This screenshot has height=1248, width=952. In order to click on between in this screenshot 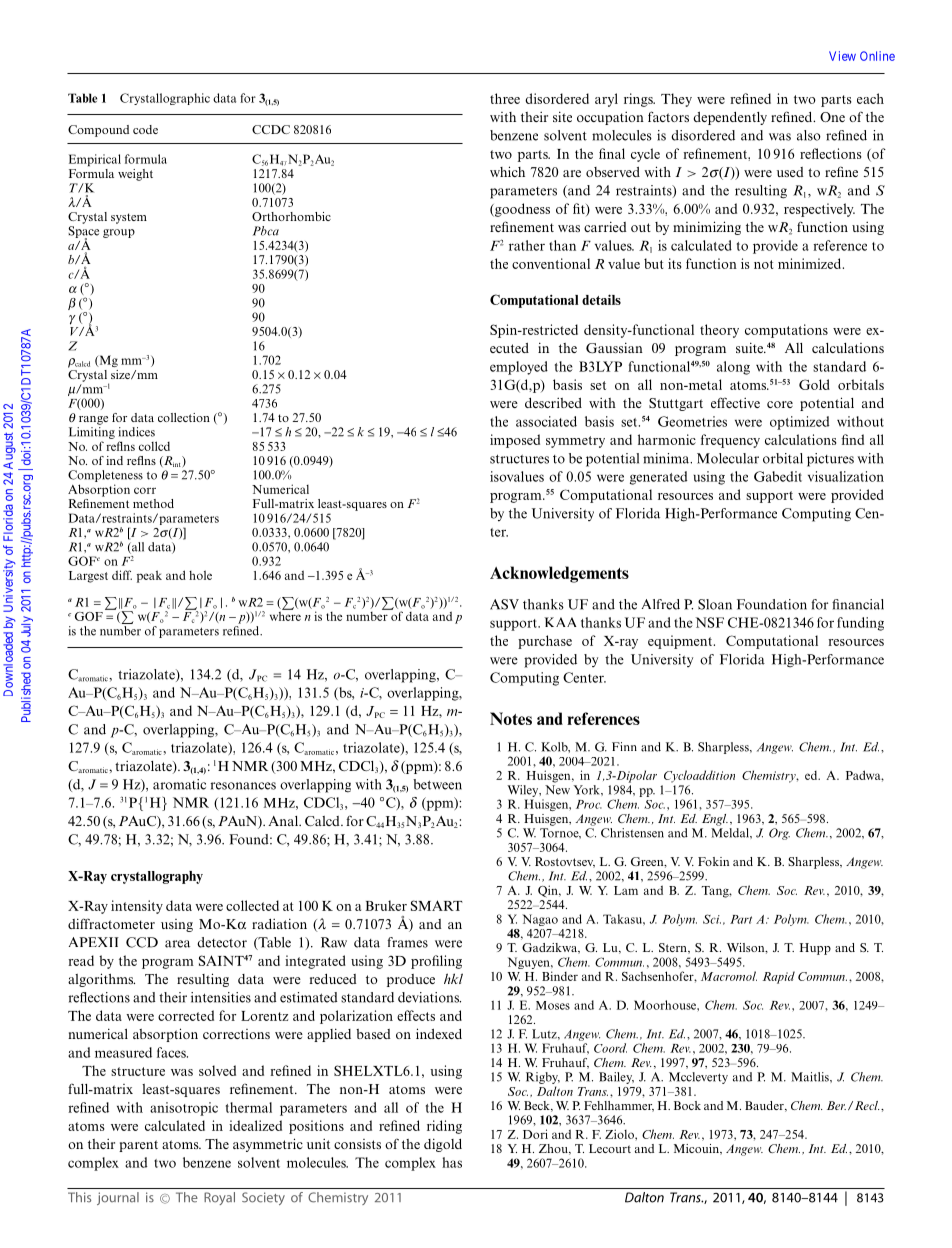, I will do `click(437, 784)`.
